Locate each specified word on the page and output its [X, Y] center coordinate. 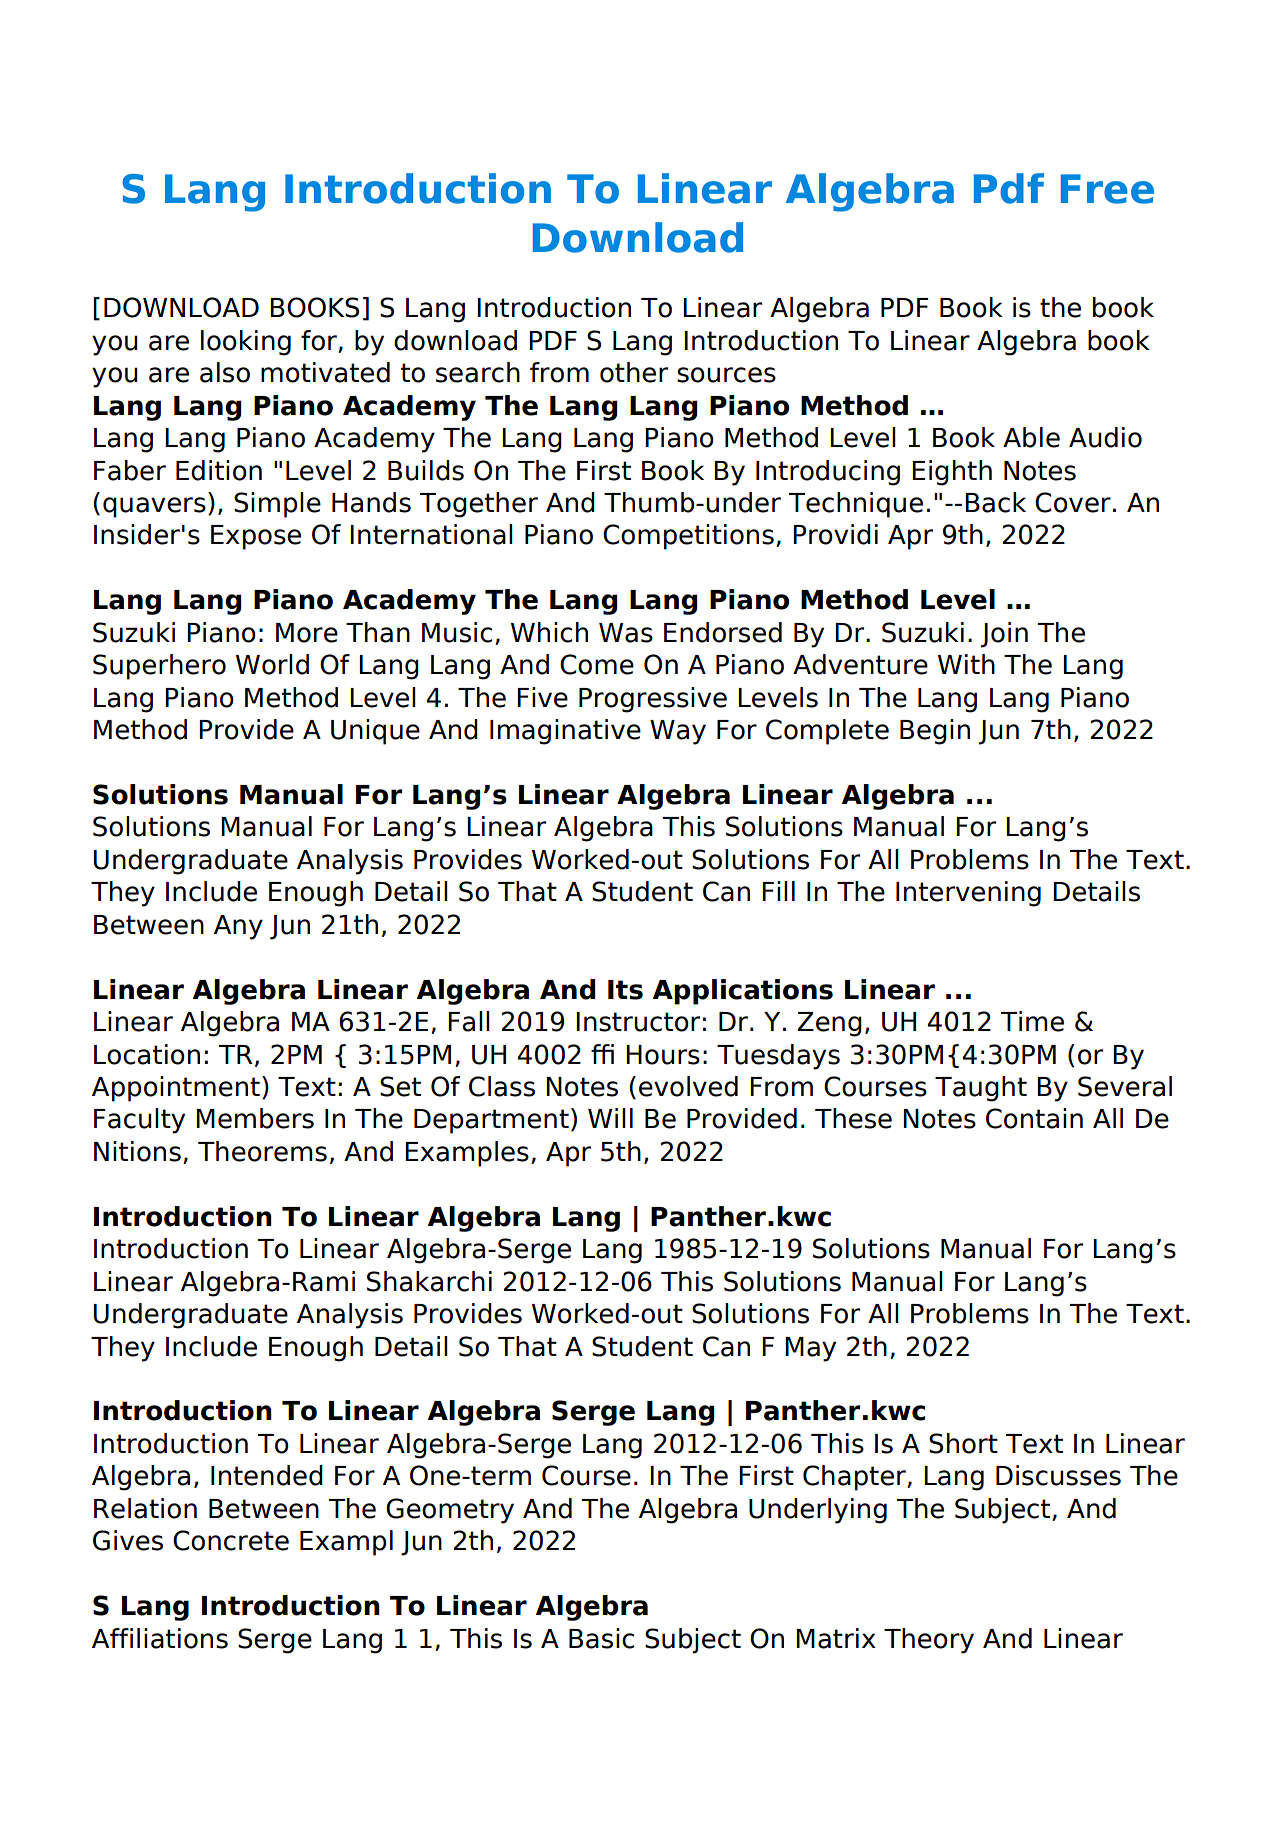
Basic [601, 1638]
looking [246, 343]
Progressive [653, 700]
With [966, 664]
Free [1107, 189]
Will [610, 1118]
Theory [929, 1641]
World [272, 664]
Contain [1034, 1118]
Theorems [262, 1151]
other [634, 372]
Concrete [231, 1540]
